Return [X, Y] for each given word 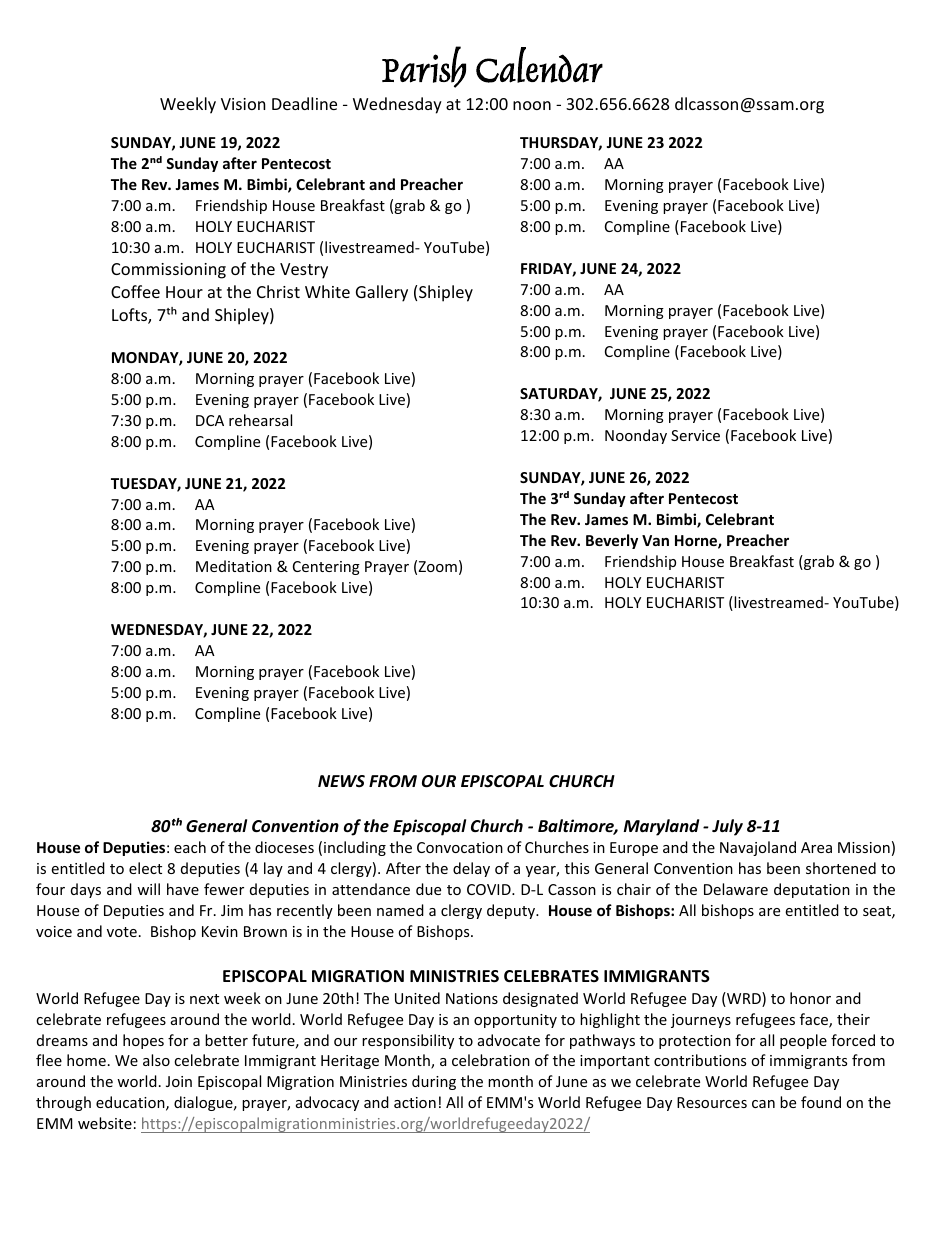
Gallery [382, 293]
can [763, 1104]
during [434, 1082]
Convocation [460, 847]
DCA [210, 420]
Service [695, 435]
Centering [326, 568]
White [327, 291]
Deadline [304, 103]
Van [655, 540]
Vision [243, 104]
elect [145, 868]
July [727, 827]
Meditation [234, 566]
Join [179, 1081]
